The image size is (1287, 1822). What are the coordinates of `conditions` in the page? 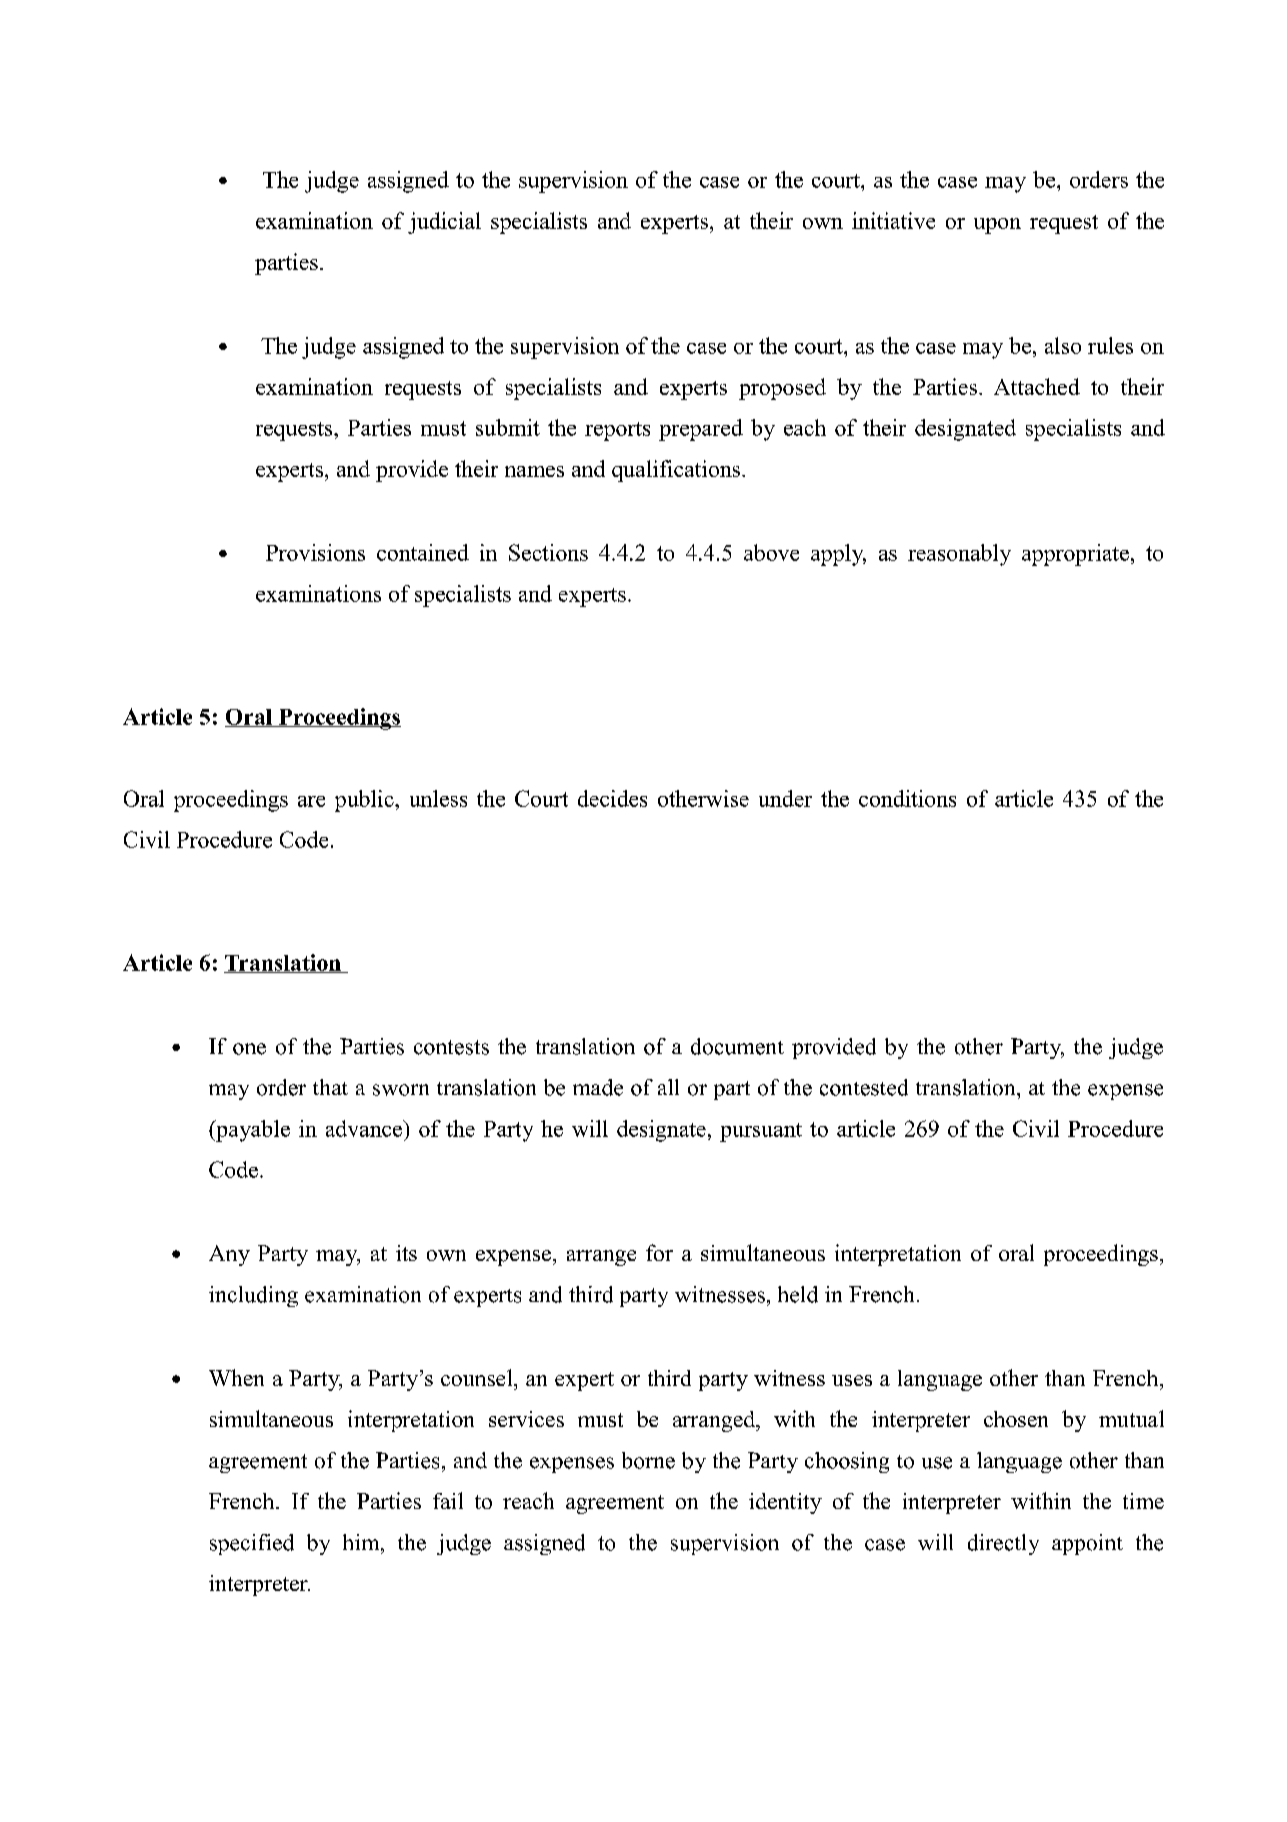 It's located at (907, 798).
